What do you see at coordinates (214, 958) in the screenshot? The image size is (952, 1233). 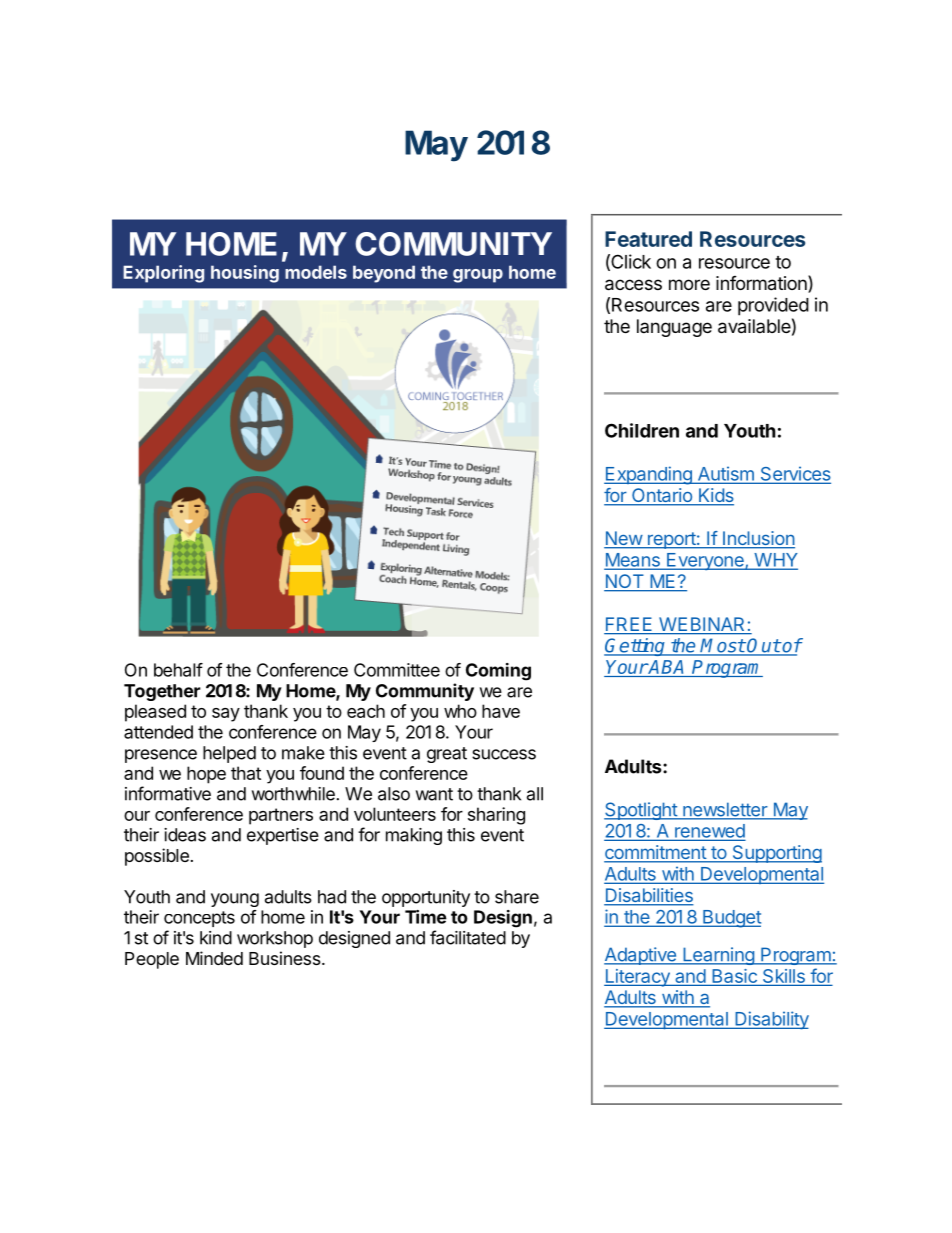 I see `Minded` at bounding box center [214, 958].
